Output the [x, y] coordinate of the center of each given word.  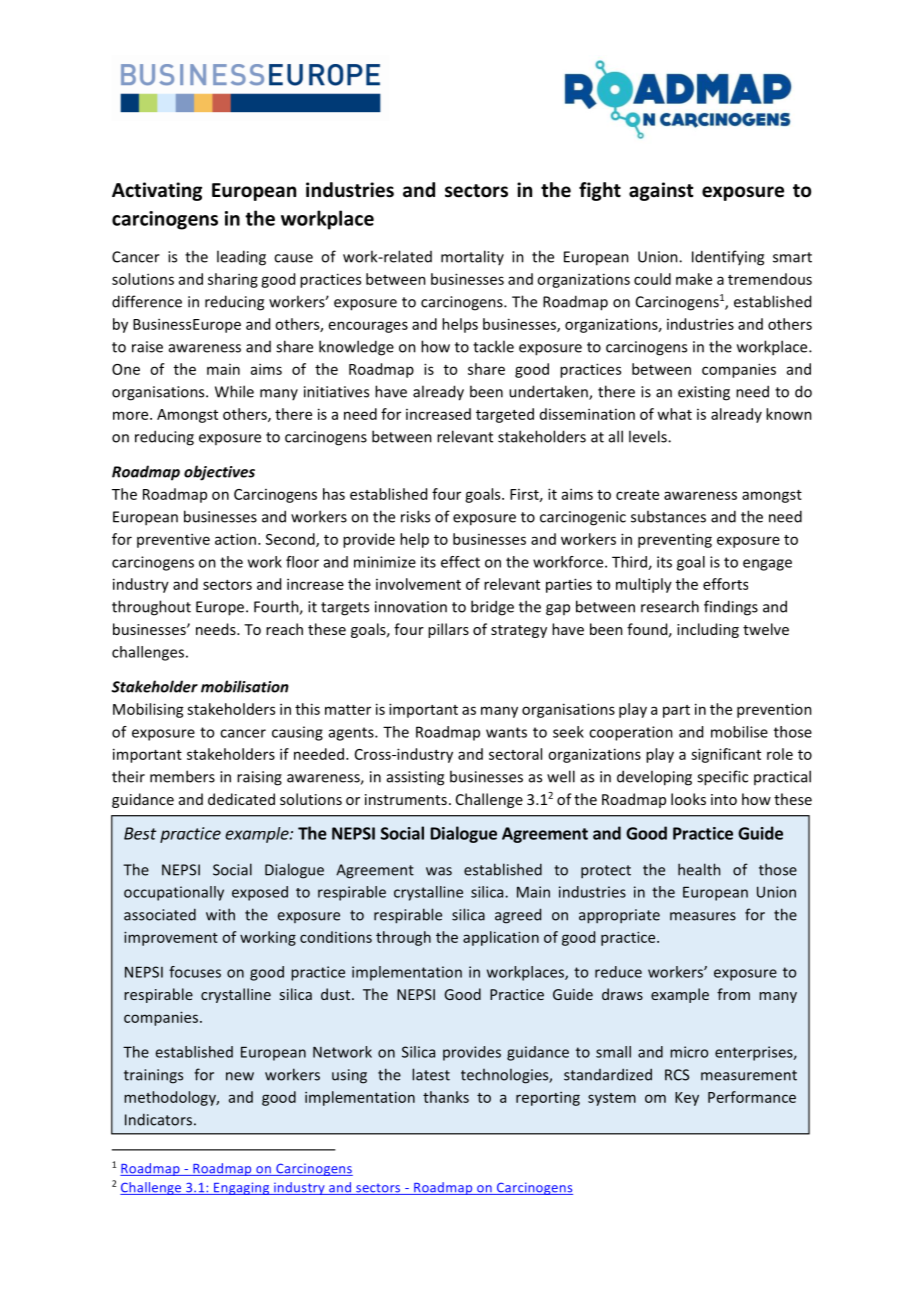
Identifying [728, 258]
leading [241, 258]
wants [506, 732]
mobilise [739, 732]
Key [687, 1099]
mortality [472, 257]
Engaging [242, 1188]
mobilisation [245, 686]
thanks [446, 1097]
